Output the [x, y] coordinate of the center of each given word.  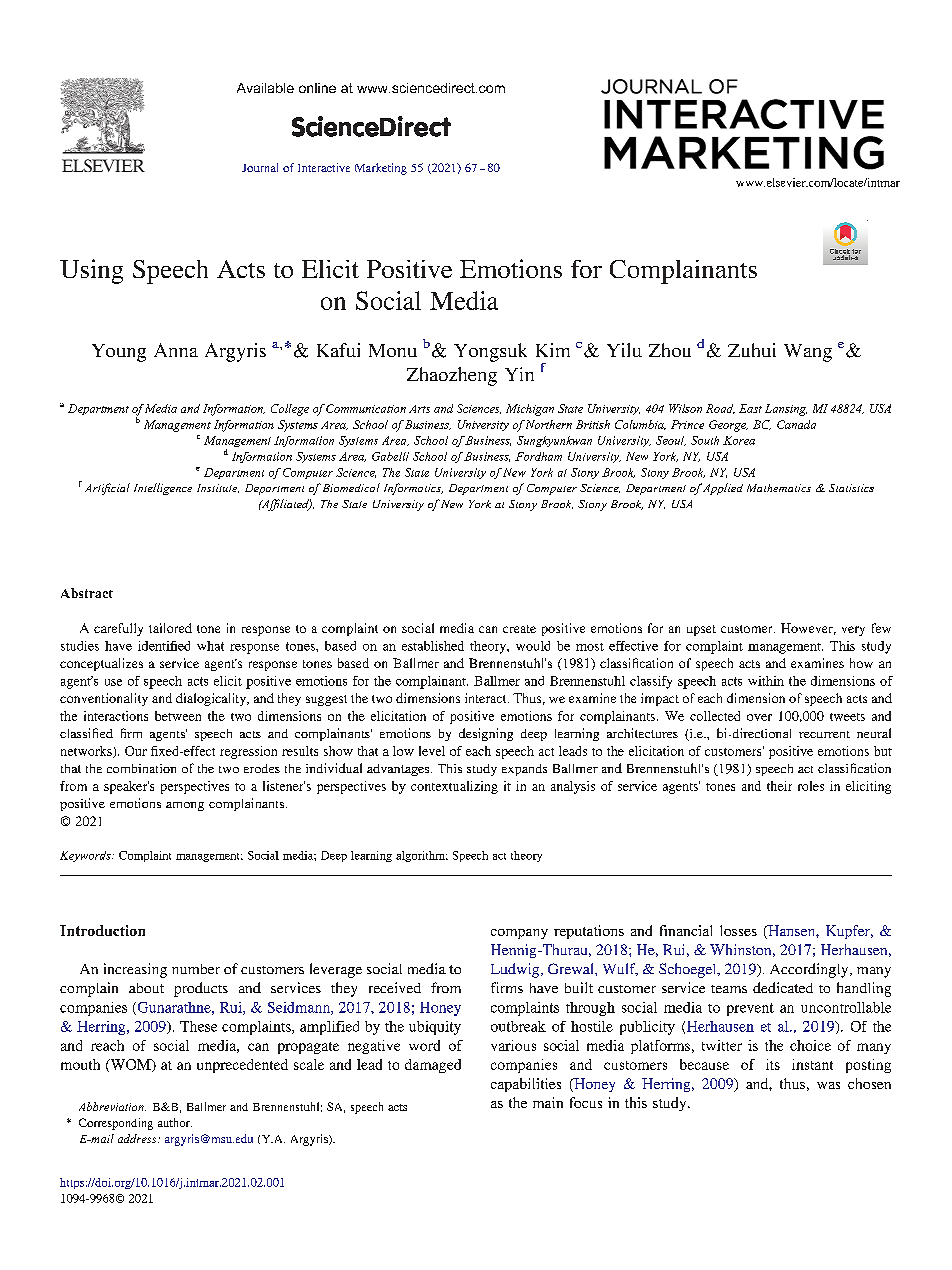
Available [265, 88]
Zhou [670, 350]
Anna [176, 350]
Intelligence [163, 489]
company [519, 934]
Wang [808, 353]
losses [738, 930]
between [178, 716]
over [759, 717]
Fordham [538, 456]
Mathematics [779, 488]
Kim [553, 350]
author [175, 1122]
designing [486, 734]
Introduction [102, 930]
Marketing [381, 169]
